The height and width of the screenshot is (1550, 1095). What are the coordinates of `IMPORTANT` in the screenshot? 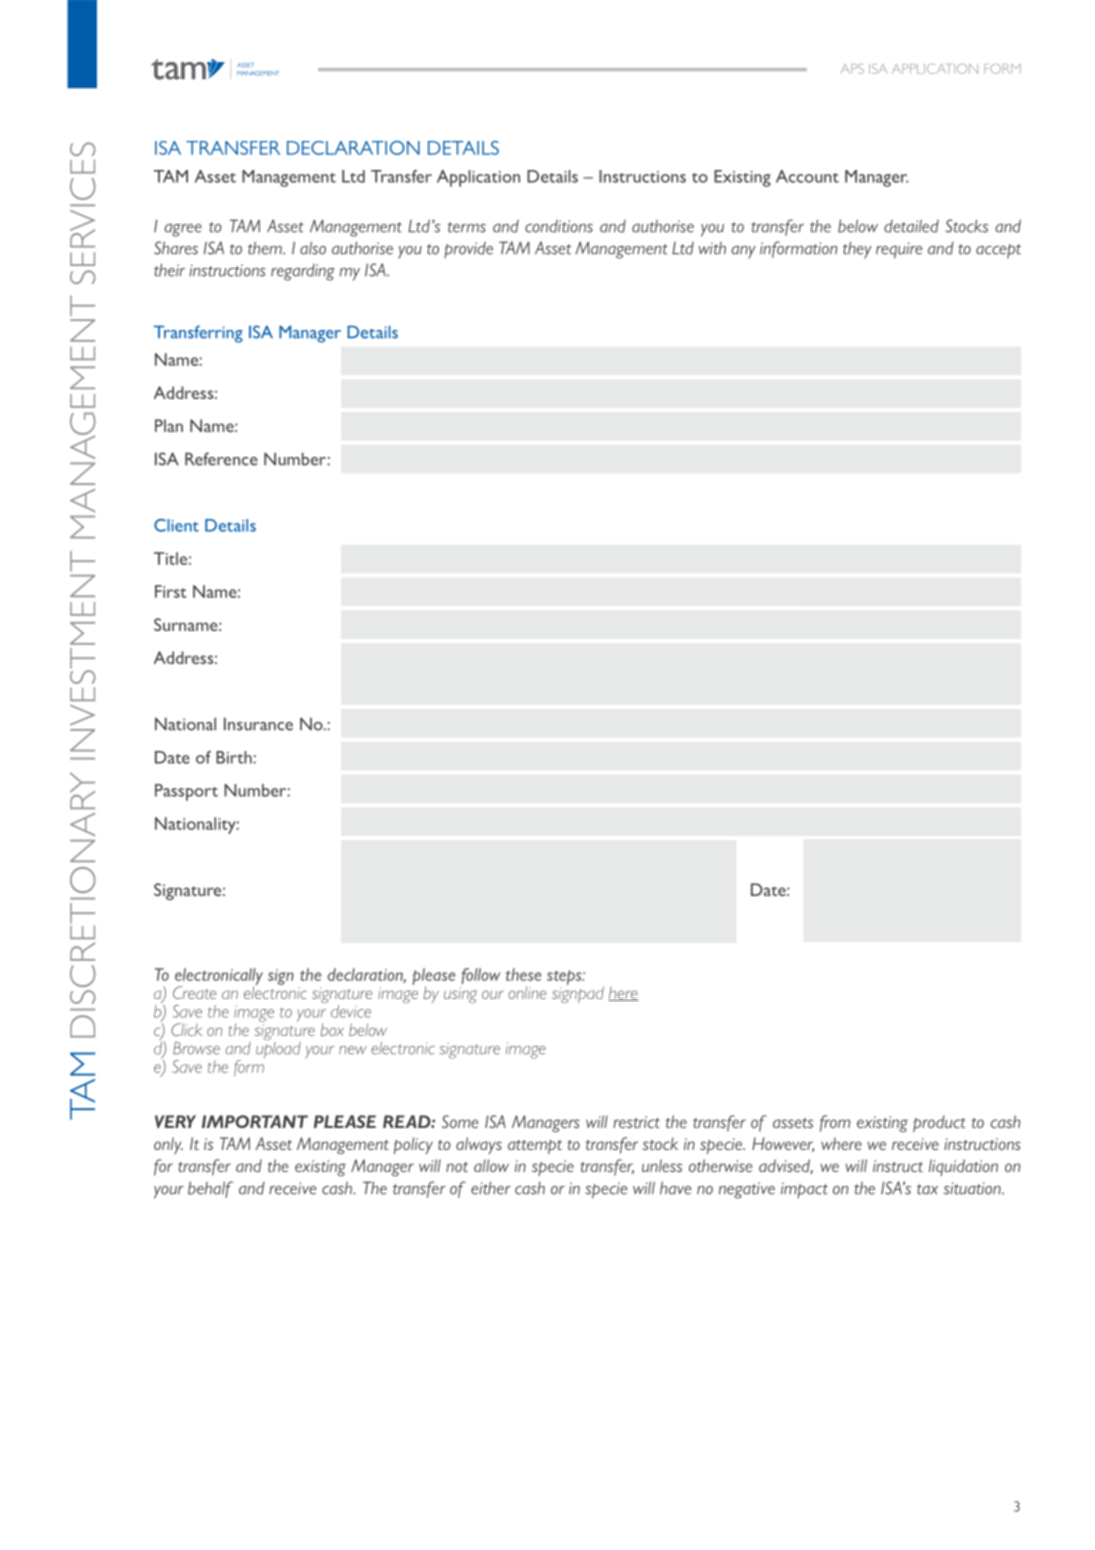 It's located at (255, 1121).
